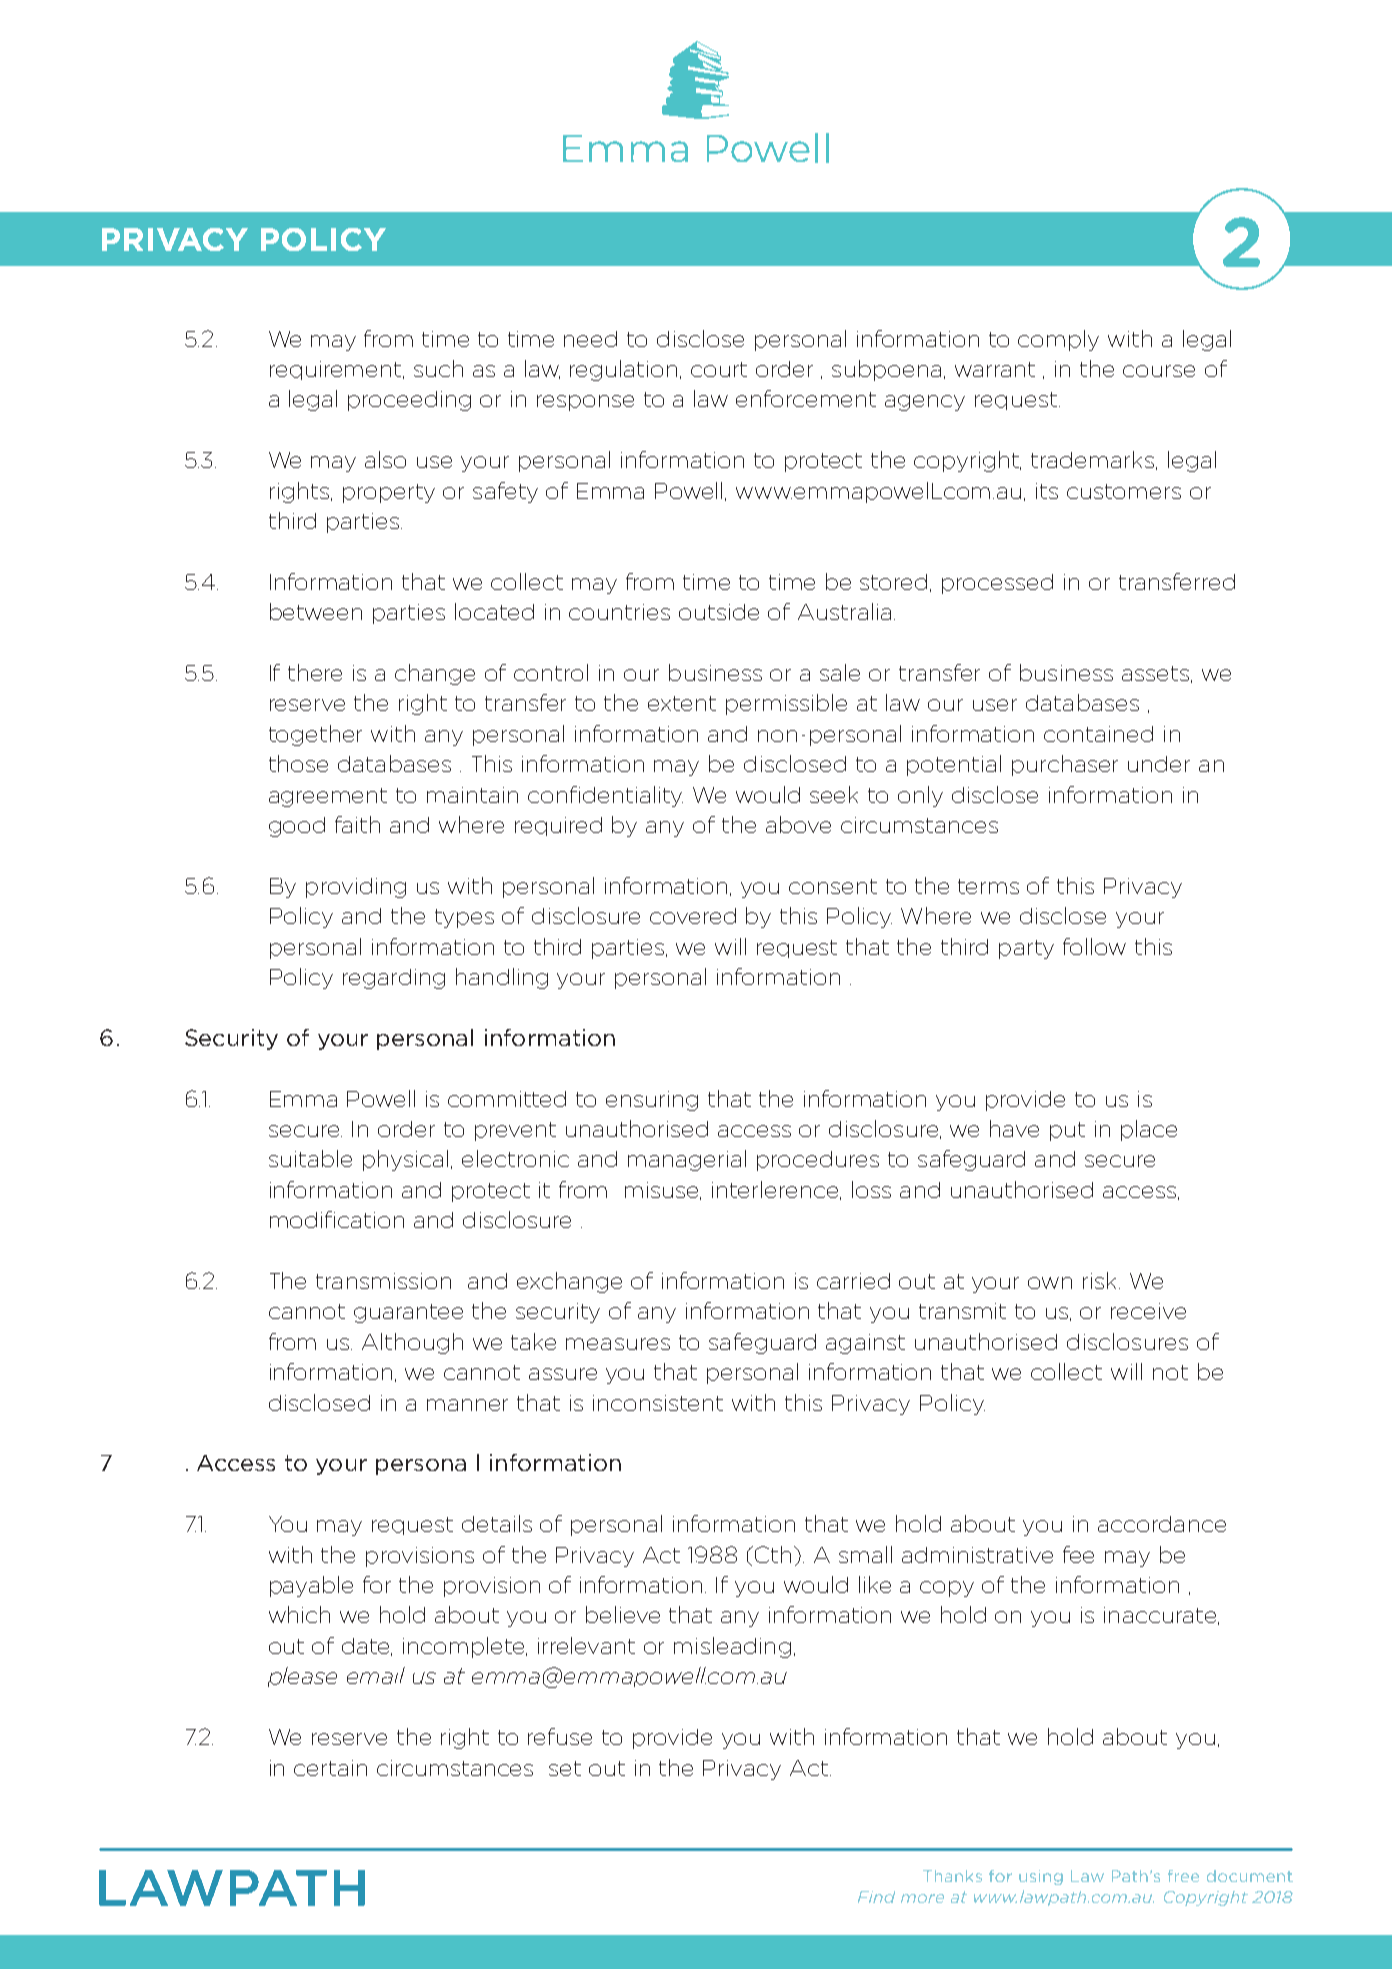 Image resolution: width=1392 pixels, height=1969 pixels. I want to click on put, so click(1067, 1131).
